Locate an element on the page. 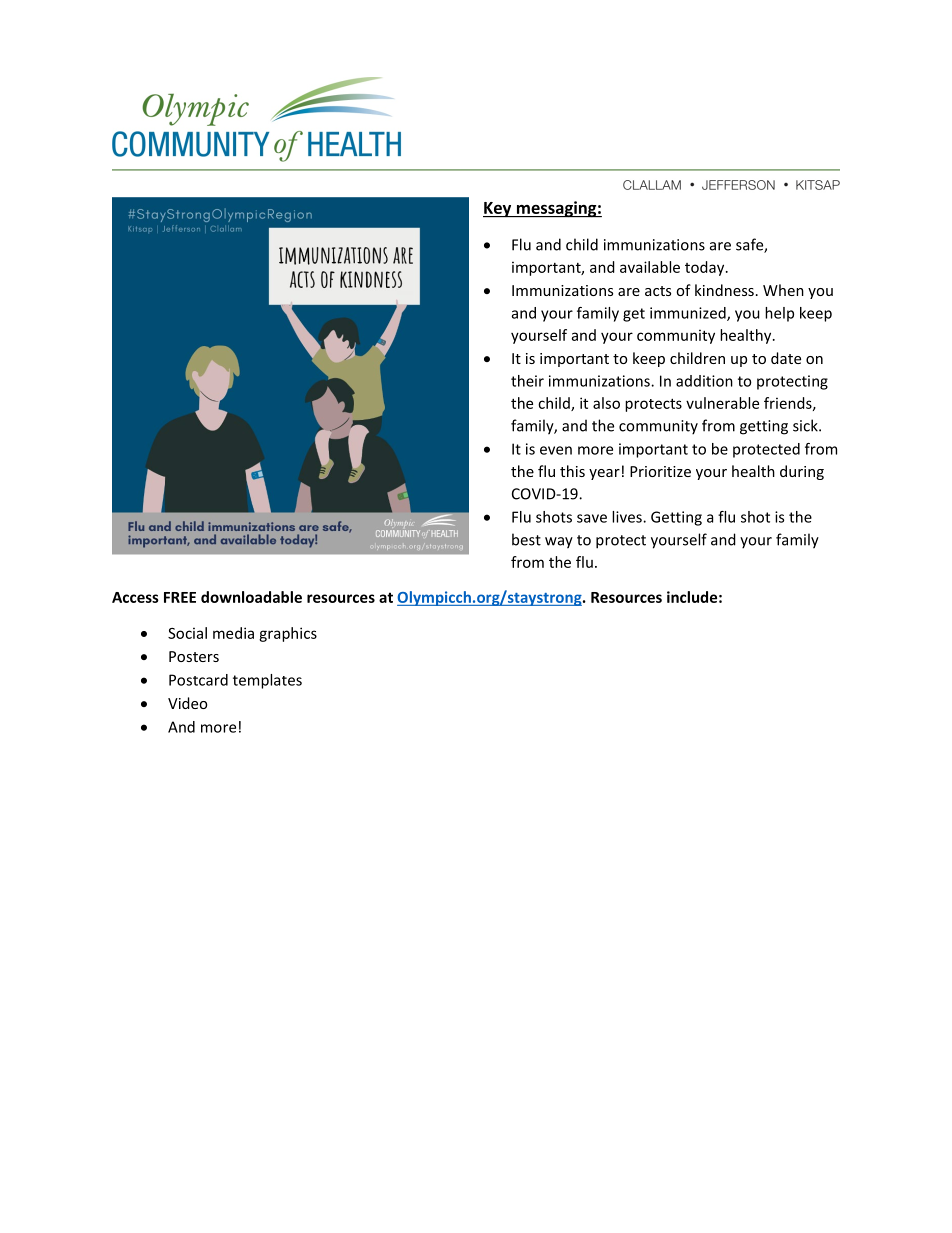 This image has width=952, height=1233. way is located at coordinates (559, 543).
